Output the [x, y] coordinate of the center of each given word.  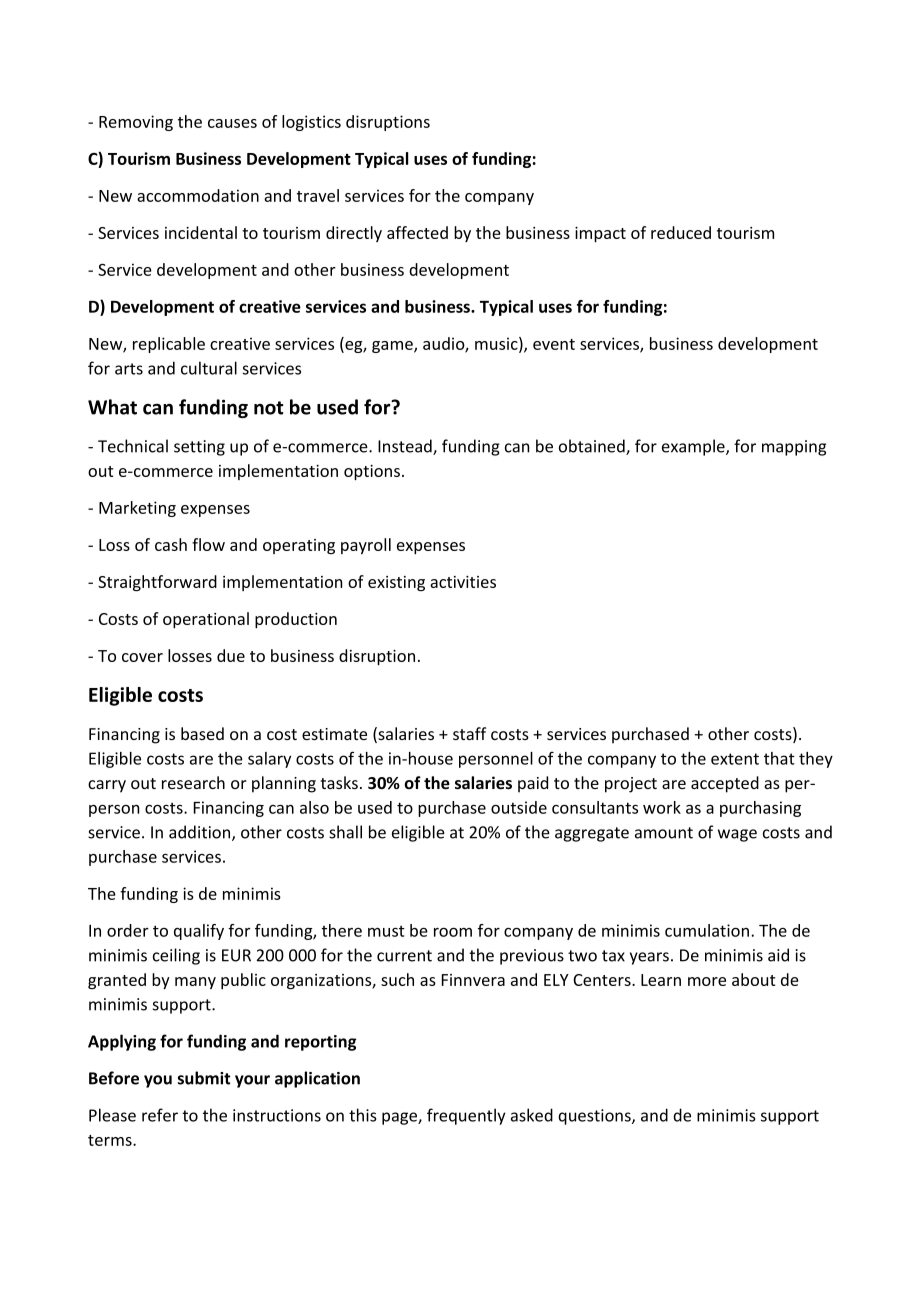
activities [463, 582]
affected [417, 232]
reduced [681, 232]
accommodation [198, 195]
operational [206, 620]
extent [735, 759]
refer [160, 1115]
